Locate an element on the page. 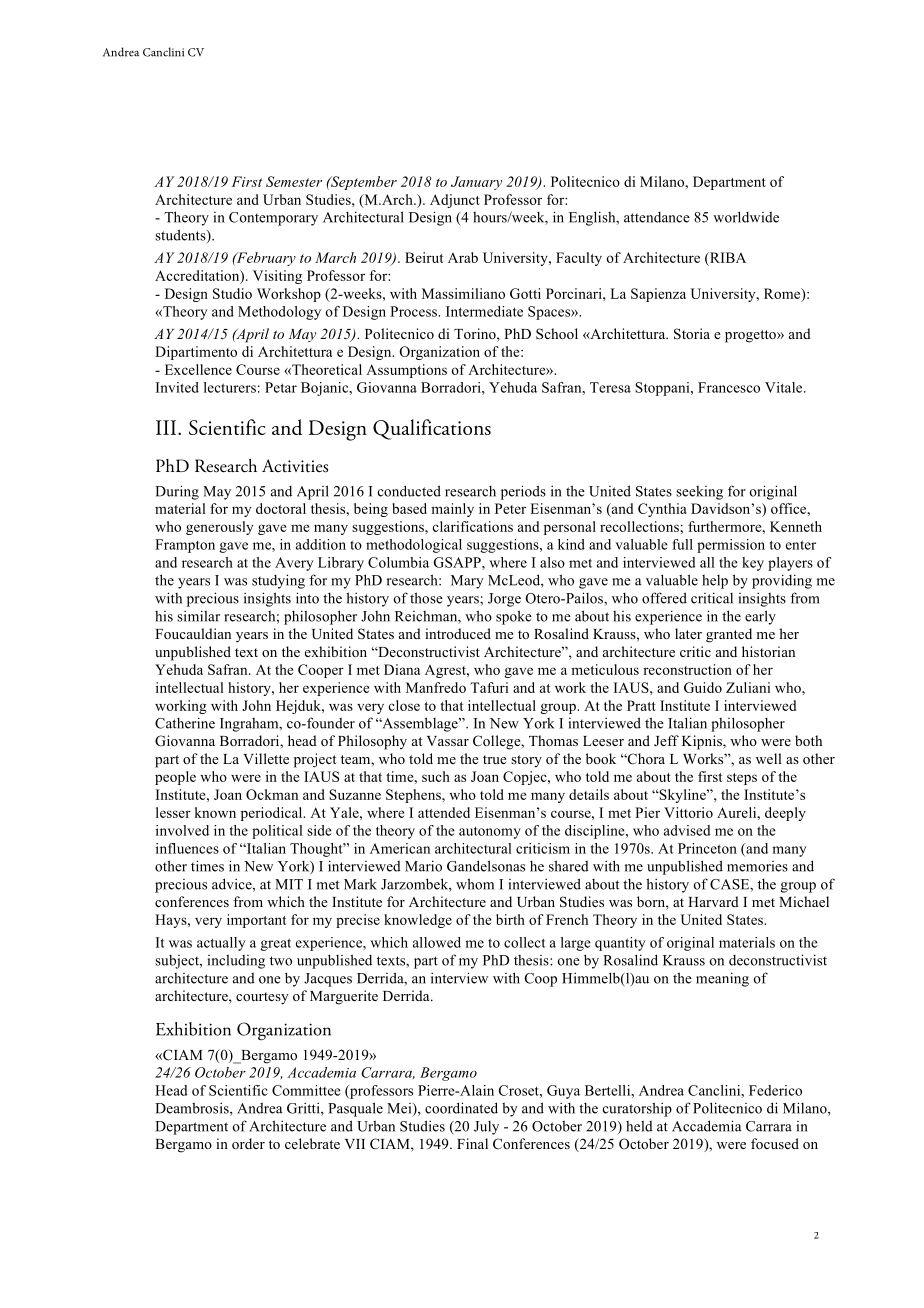  worldwide is located at coordinates (746, 217).
